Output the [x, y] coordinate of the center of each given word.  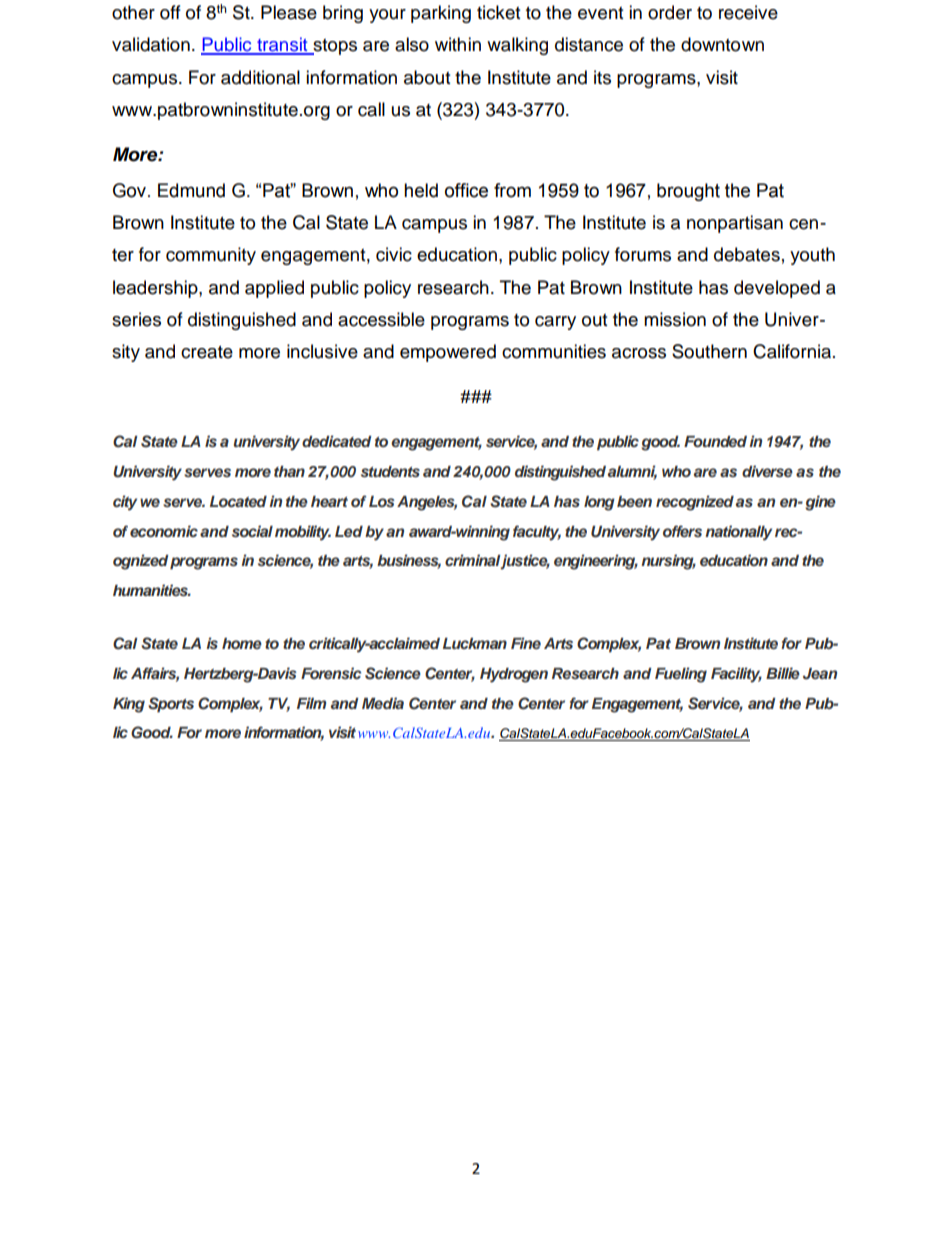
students [390, 471]
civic [394, 254]
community [211, 256]
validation [151, 44]
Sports [171, 705]
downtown [722, 44]
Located [238, 501]
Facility [736, 675]
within [458, 44]
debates [747, 254]
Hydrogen [514, 675]
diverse [767, 471]
